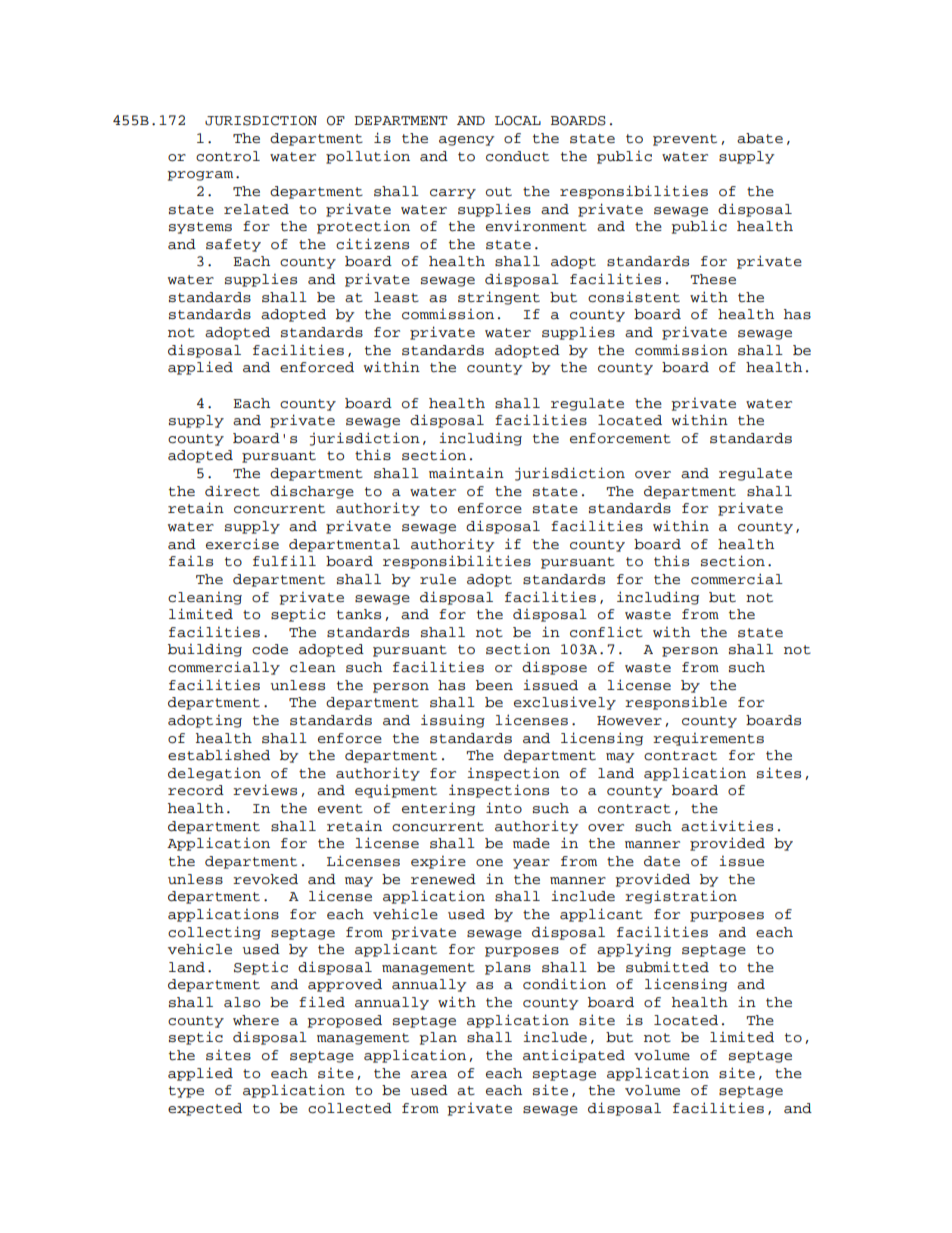 The height and width of the image is (1233, 952). I want to click on agency, so click(467, 141).
